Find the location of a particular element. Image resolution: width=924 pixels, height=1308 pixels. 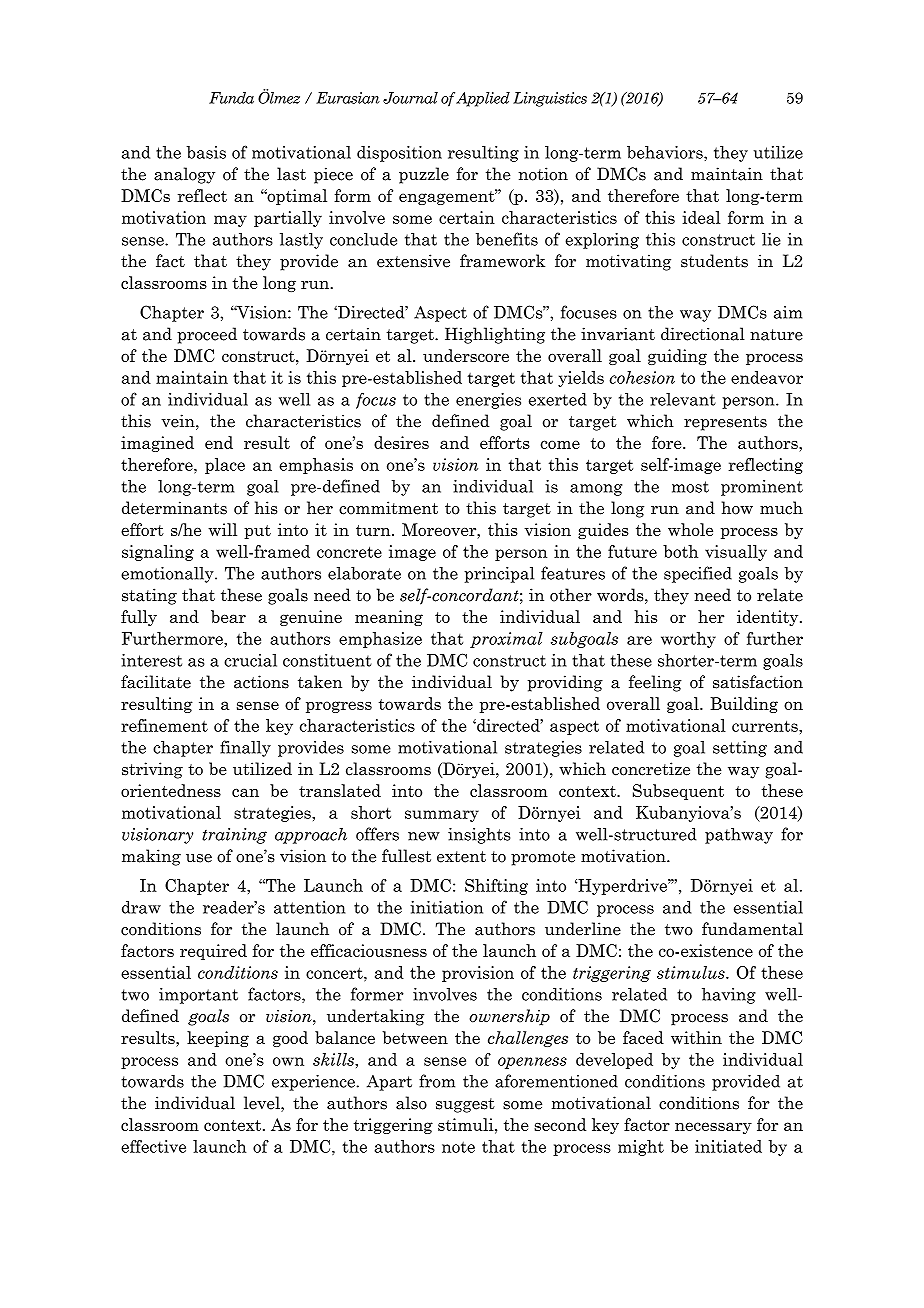

Building is located at coordinates (744, 705).
